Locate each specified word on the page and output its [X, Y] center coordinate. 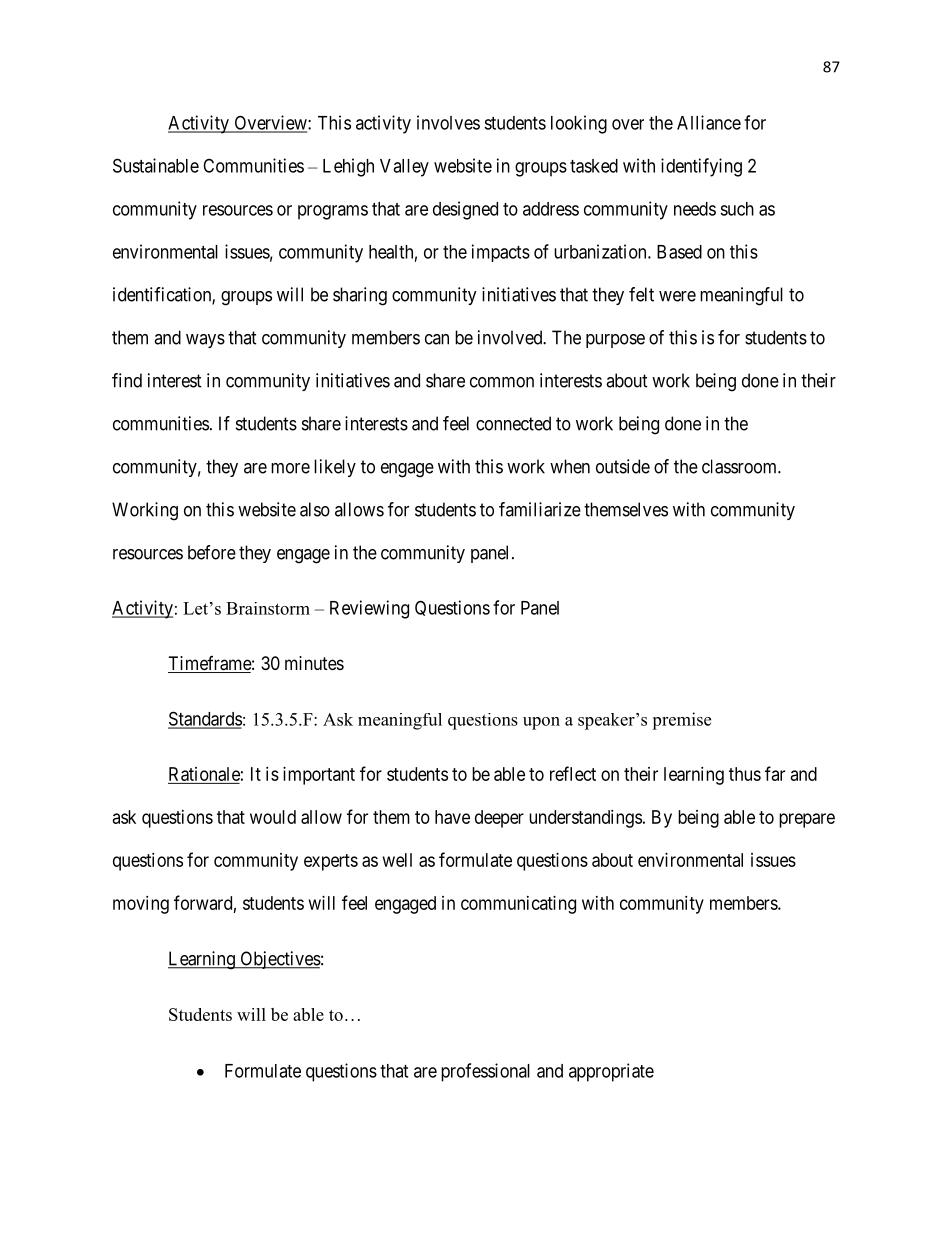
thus [745, 774]
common [502, 382]
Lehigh [348, 167]
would [273, 817]
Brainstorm [268, 608]
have [452, 817]
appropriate [611, 1072]
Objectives [279, 960]
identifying [701, 167]
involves [448, 122]
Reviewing [369, 609]
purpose [615, 341]
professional [485, 1072]
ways [205, 341]
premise [681, 721]
